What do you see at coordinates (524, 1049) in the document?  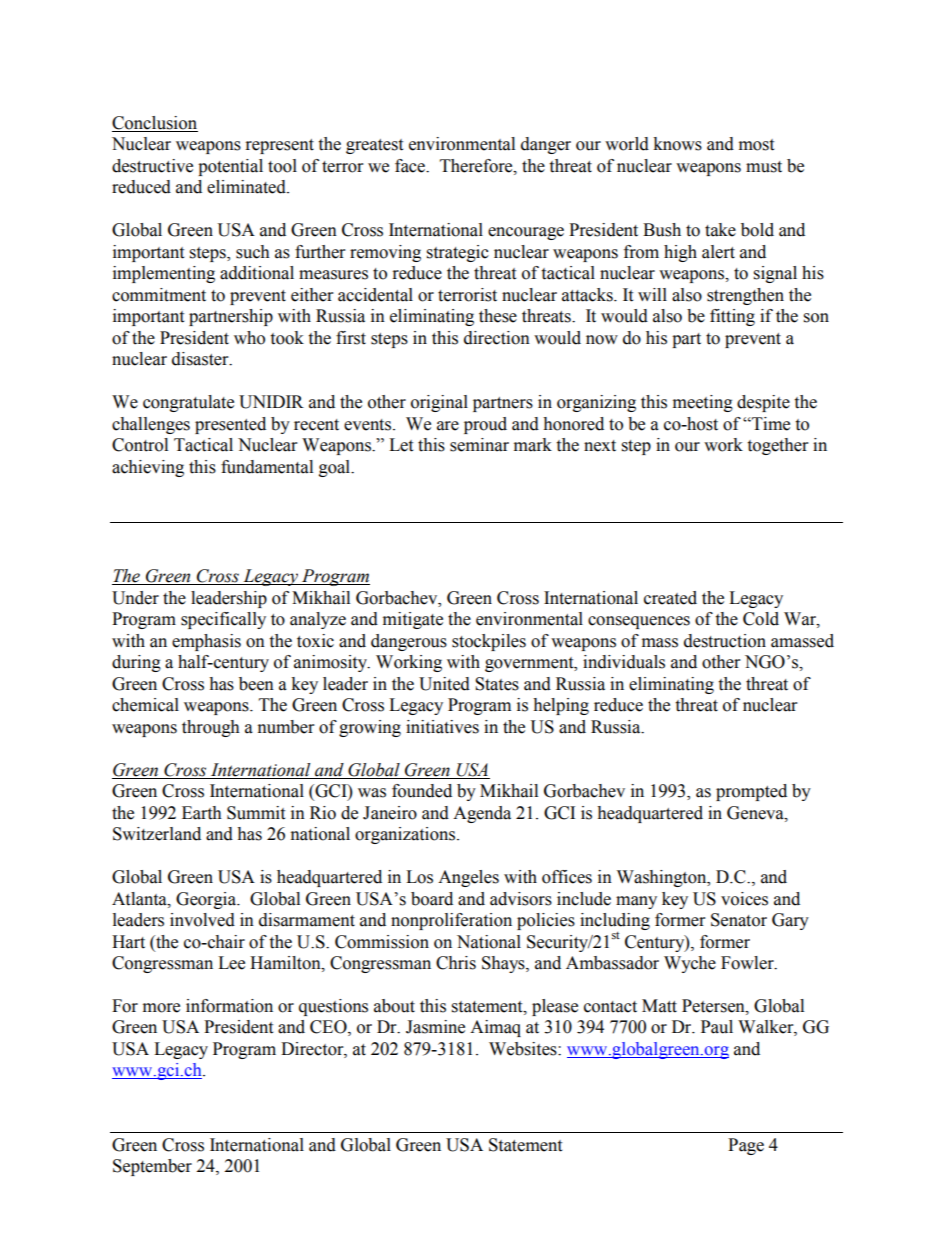 I see `Websites` at bounding box center [524, 1049].
